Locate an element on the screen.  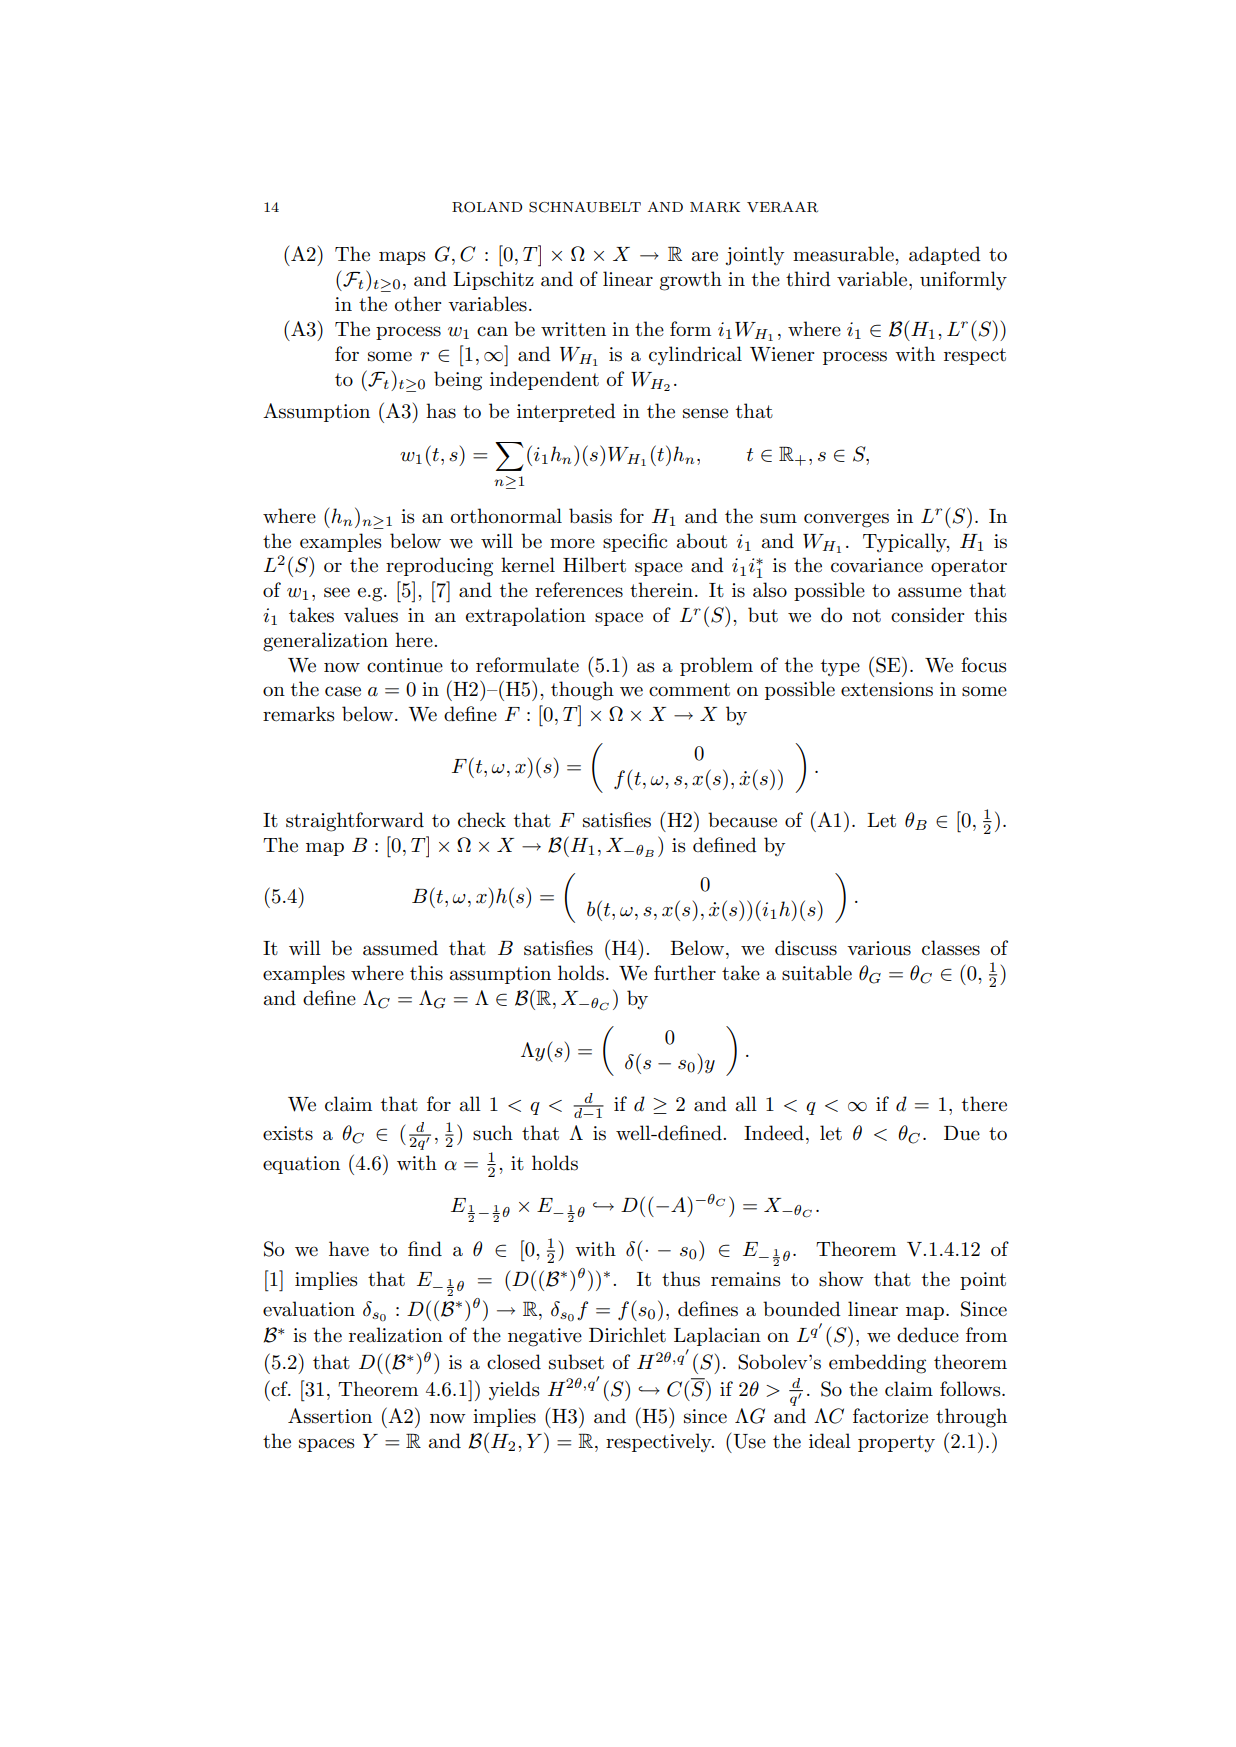
growth is located at coordinates (691, 281).
